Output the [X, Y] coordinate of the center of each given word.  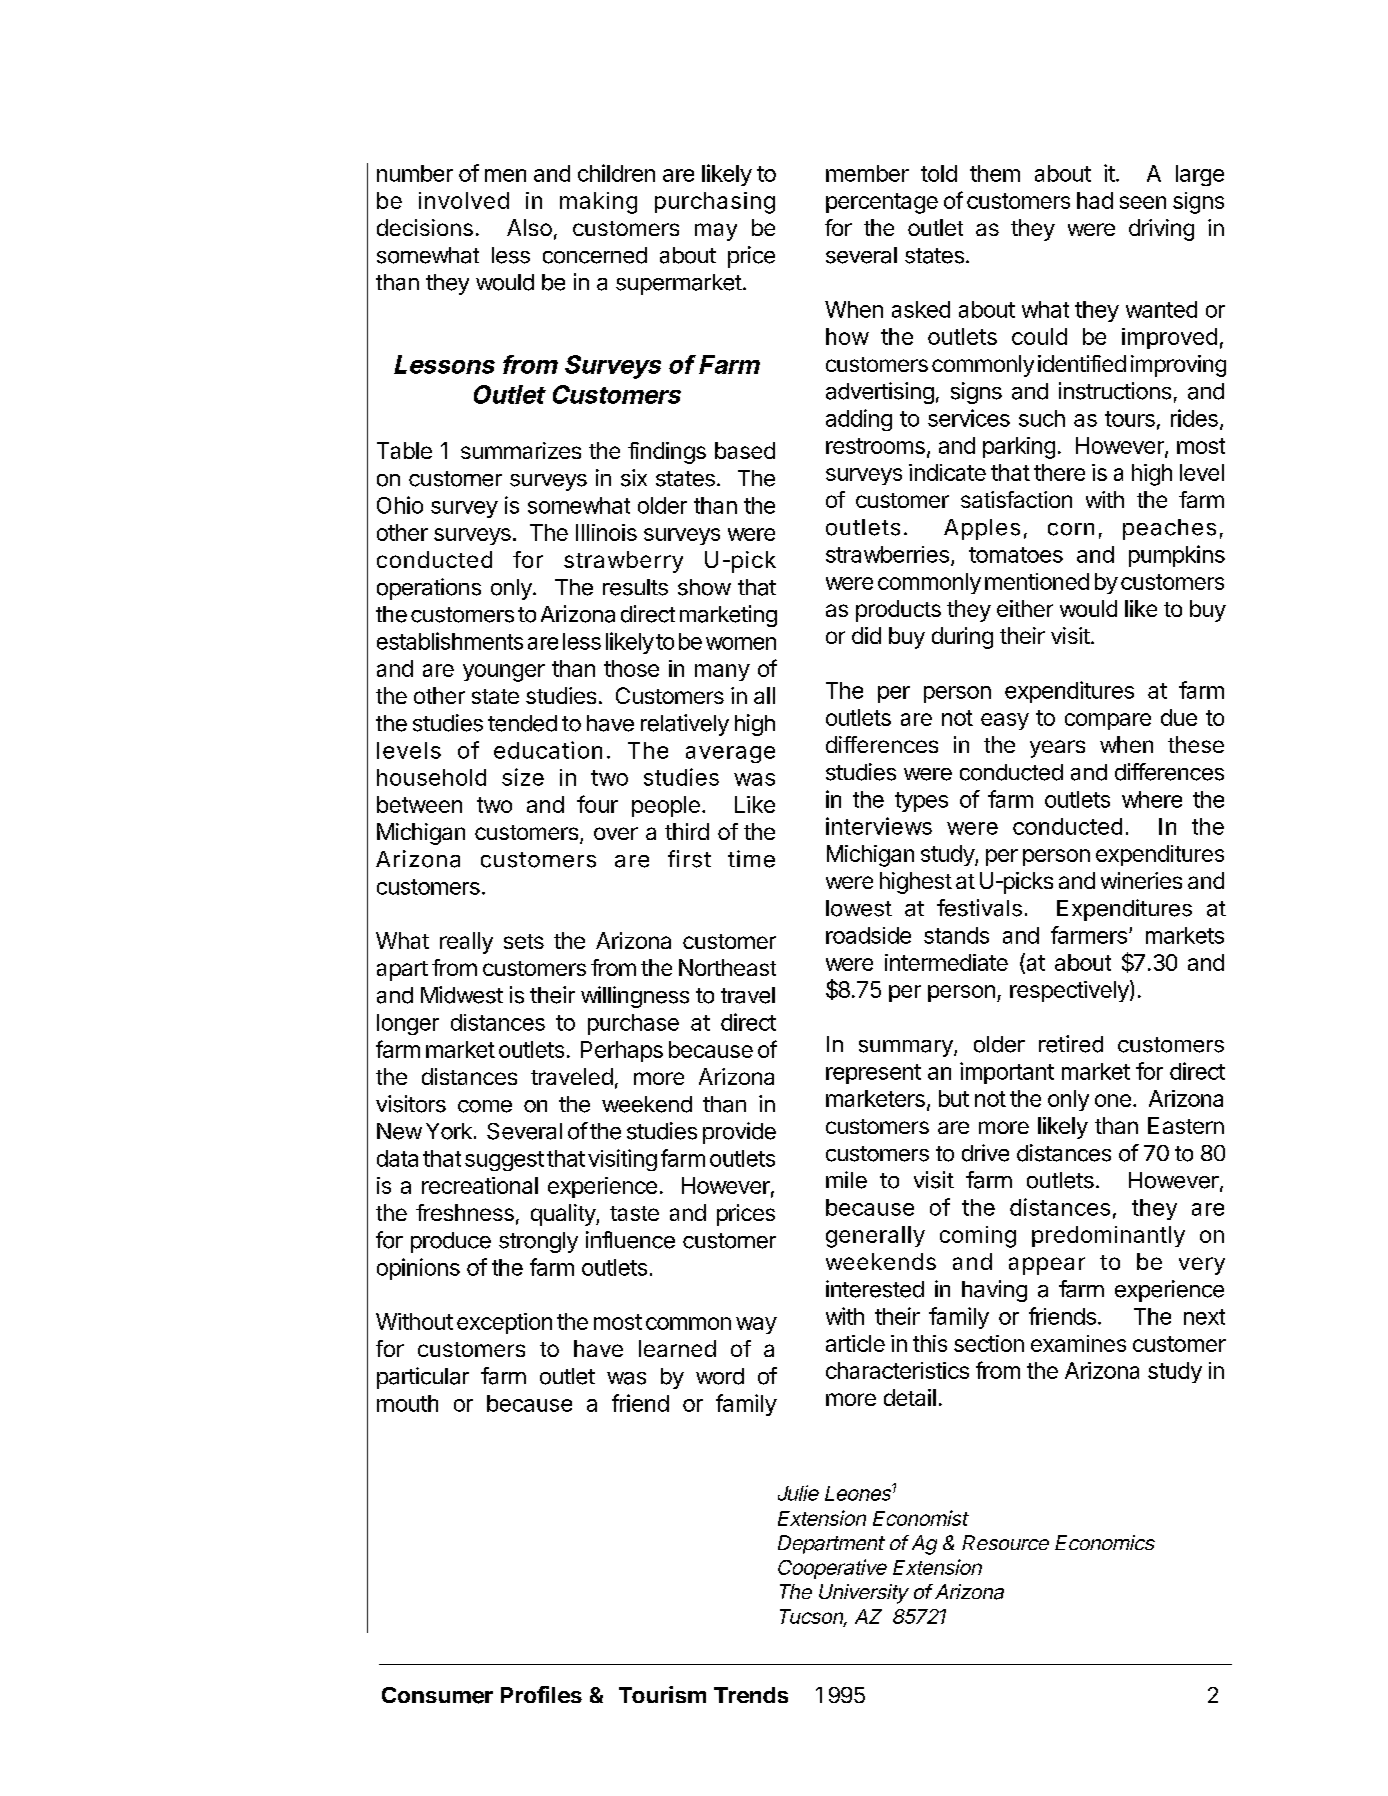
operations [429, 589]
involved [464, 200]
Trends [751, 1695]
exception [504, 1323]
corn [1071, 529]
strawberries [887, 554]
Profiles [541, 1694]
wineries [1141, 880]
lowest [859, 908]
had [1095, 200]
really [466, 943]
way [756, 1325]
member [867, 173]
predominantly [1108, 1236]
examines [1078, 1343]
